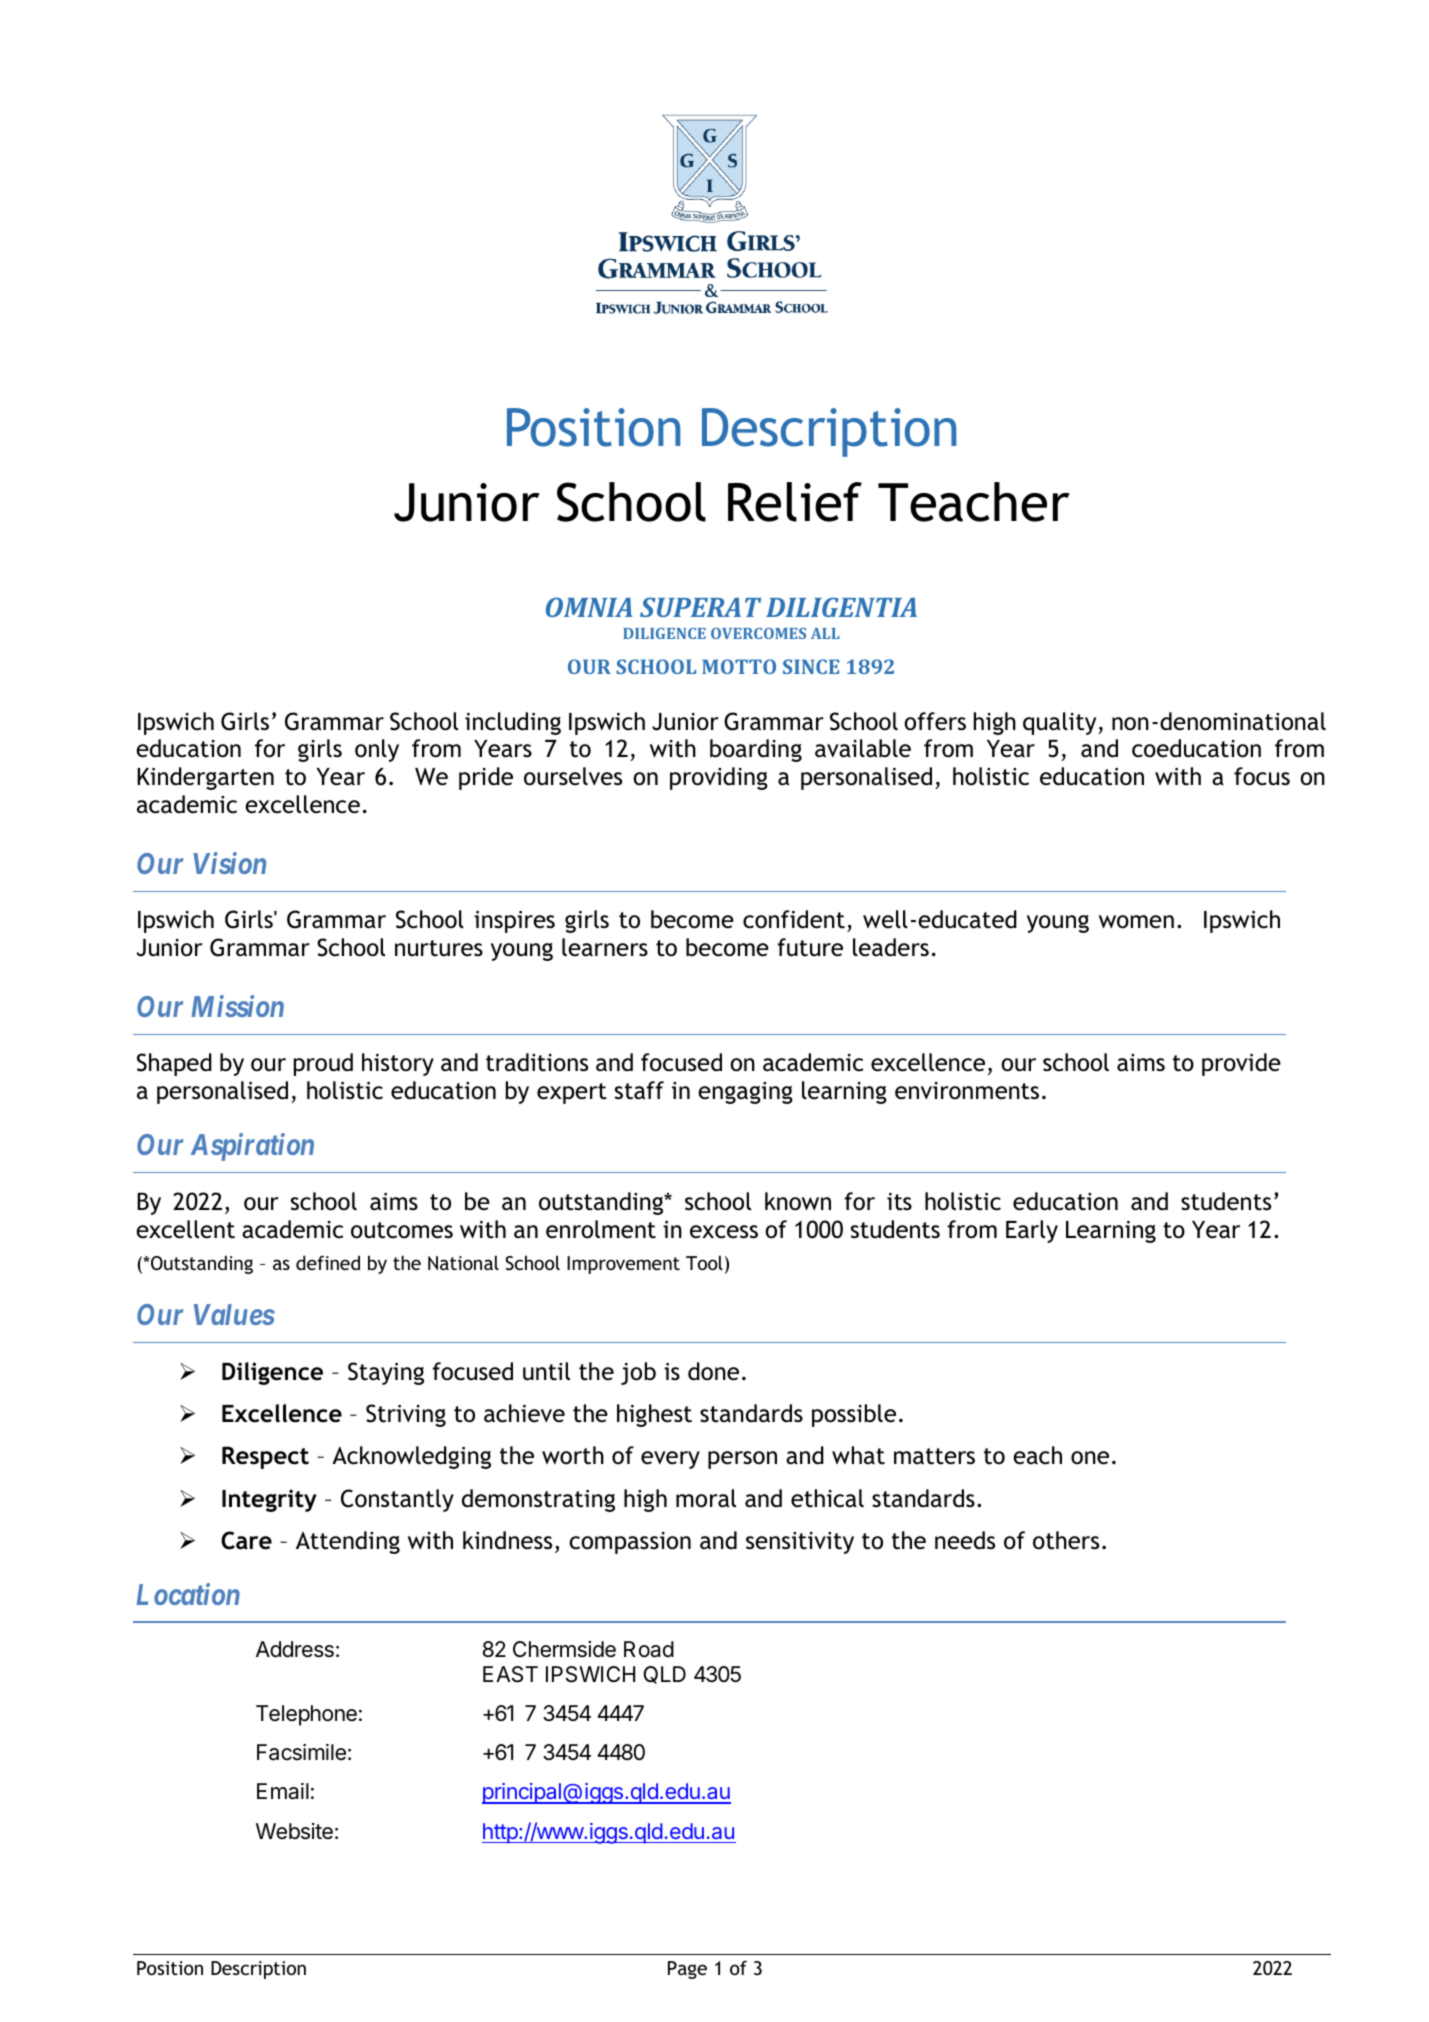 Image resolution: width=1429 pixels, height=2022 pixels. What do you see at coordinates (1061, 723) in the page?
I see `quality` at bounding box center [1061, 723].
